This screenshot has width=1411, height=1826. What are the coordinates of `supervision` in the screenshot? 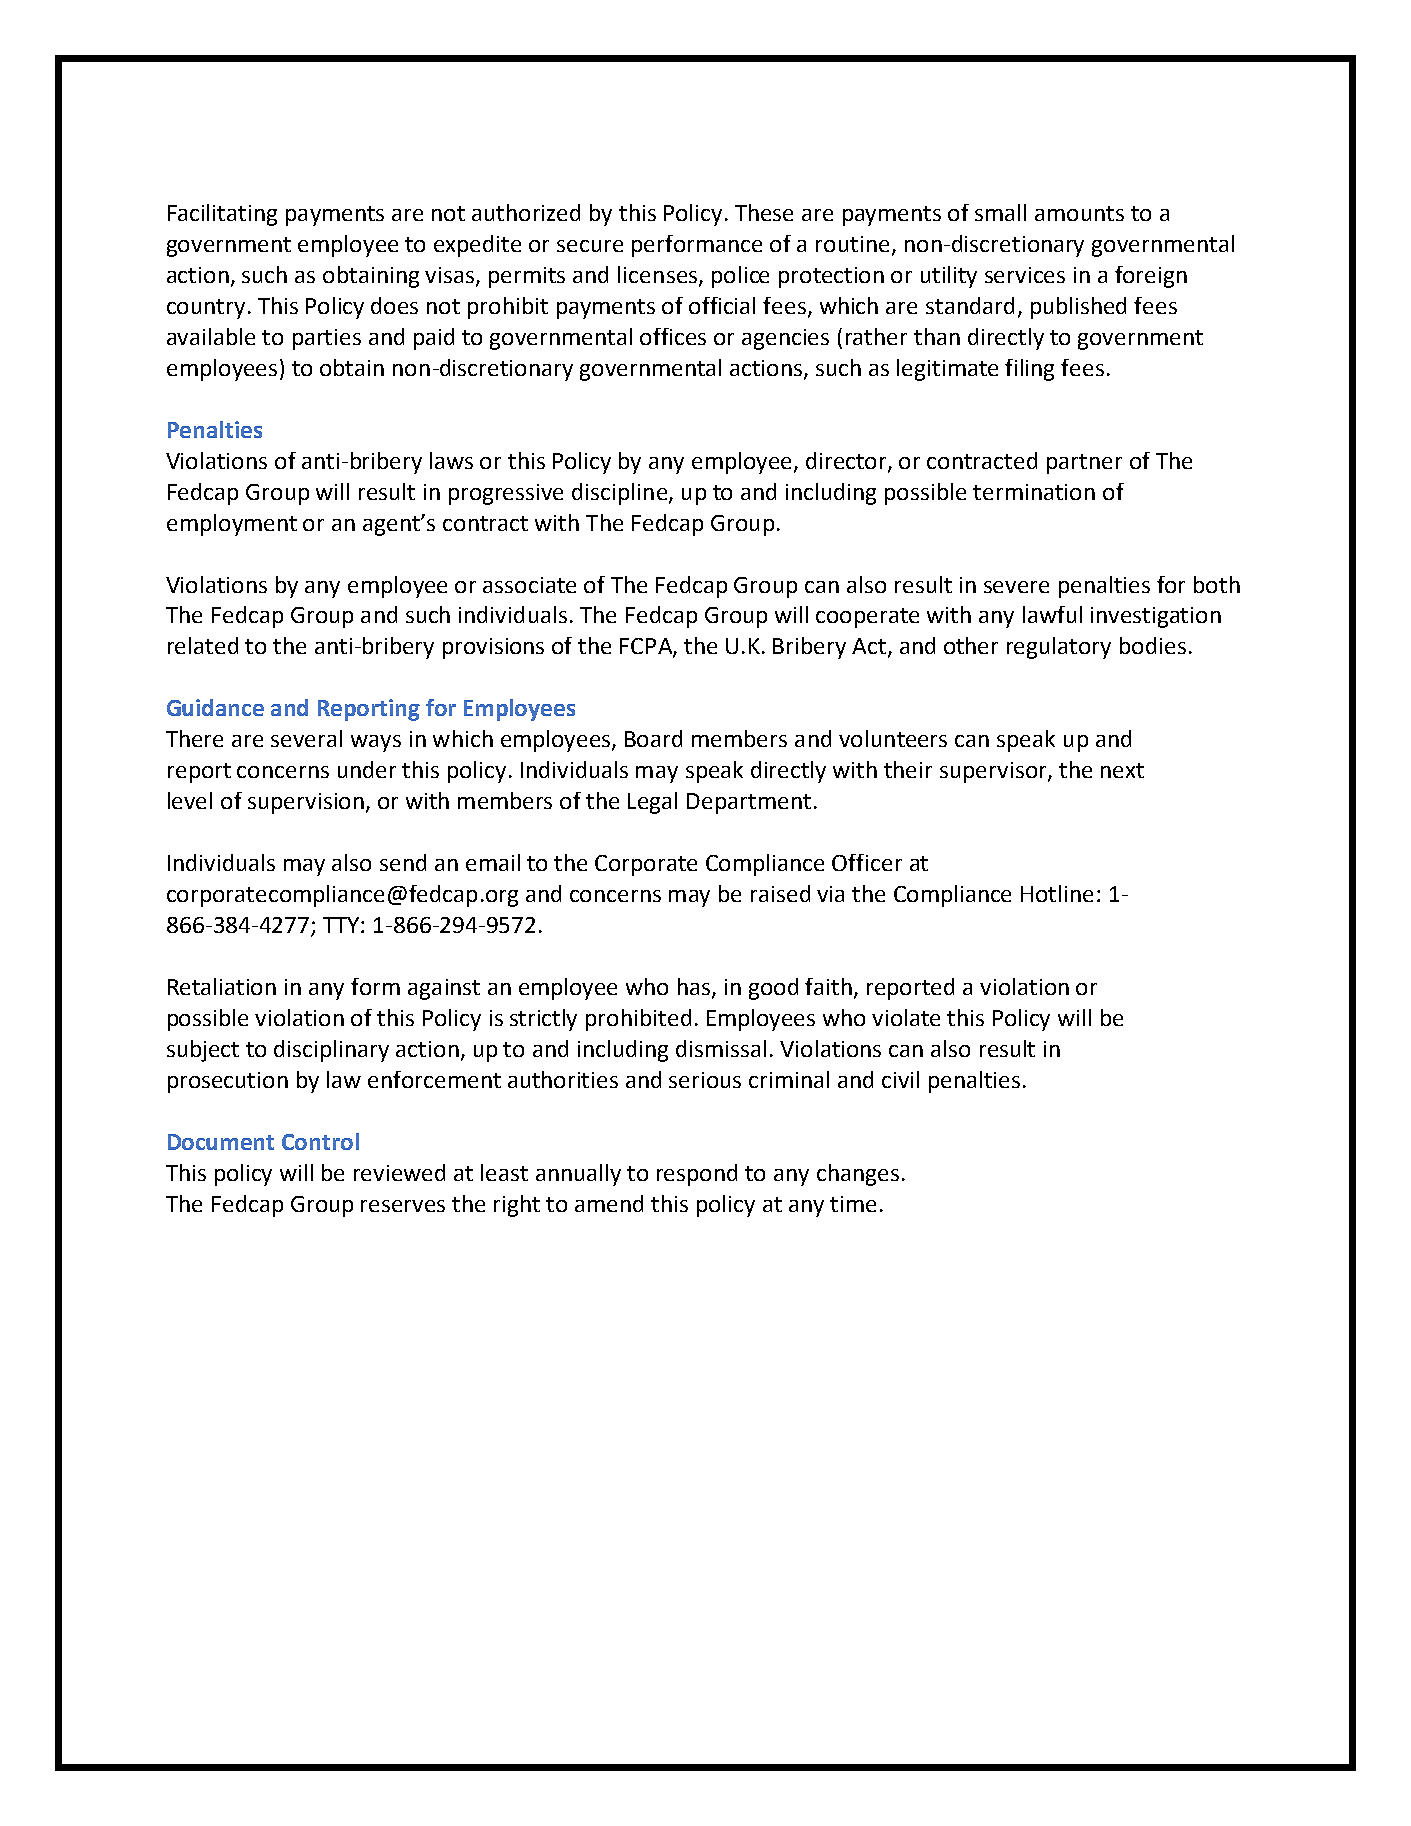 It's located at (306, 803).
